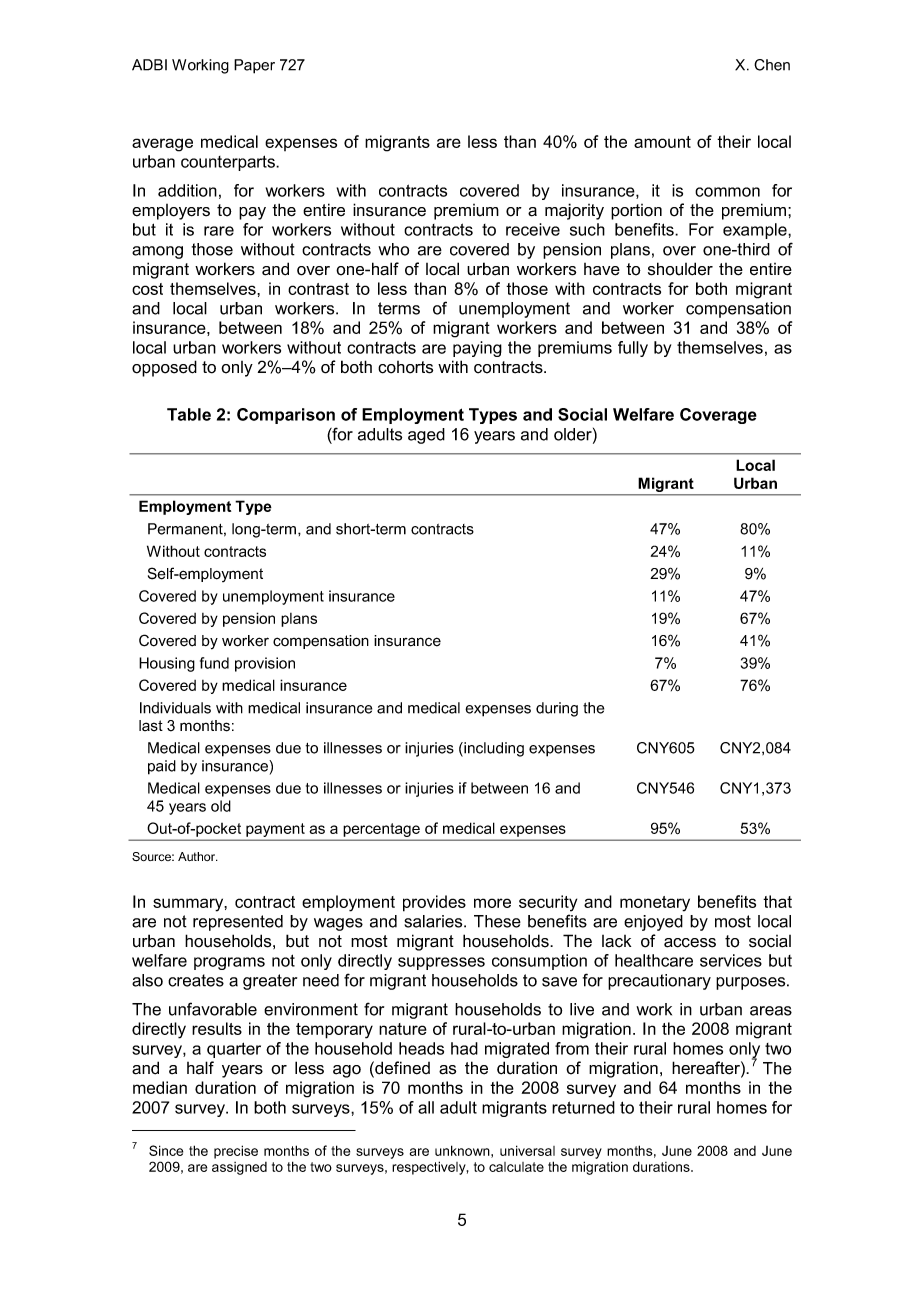 The image size is (924, 1307). What do you see at coordinates (533, 229) in the screenshot?
I see `receive` at bounding box center [533, 229].
